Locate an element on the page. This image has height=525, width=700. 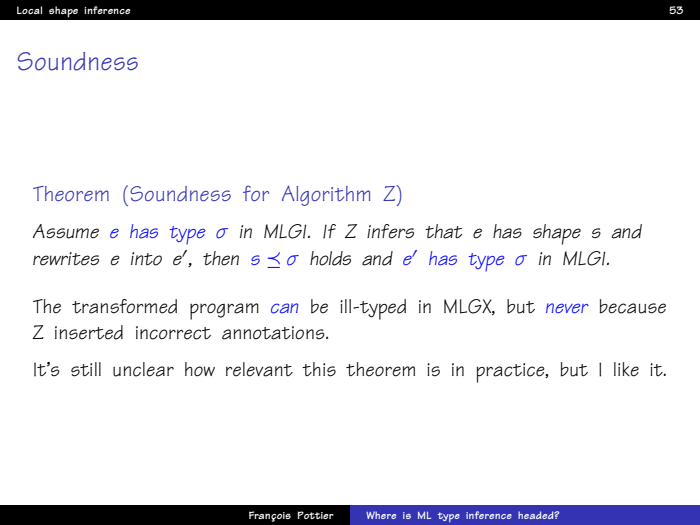
Algorithm is located at coordinates (326, 196).
